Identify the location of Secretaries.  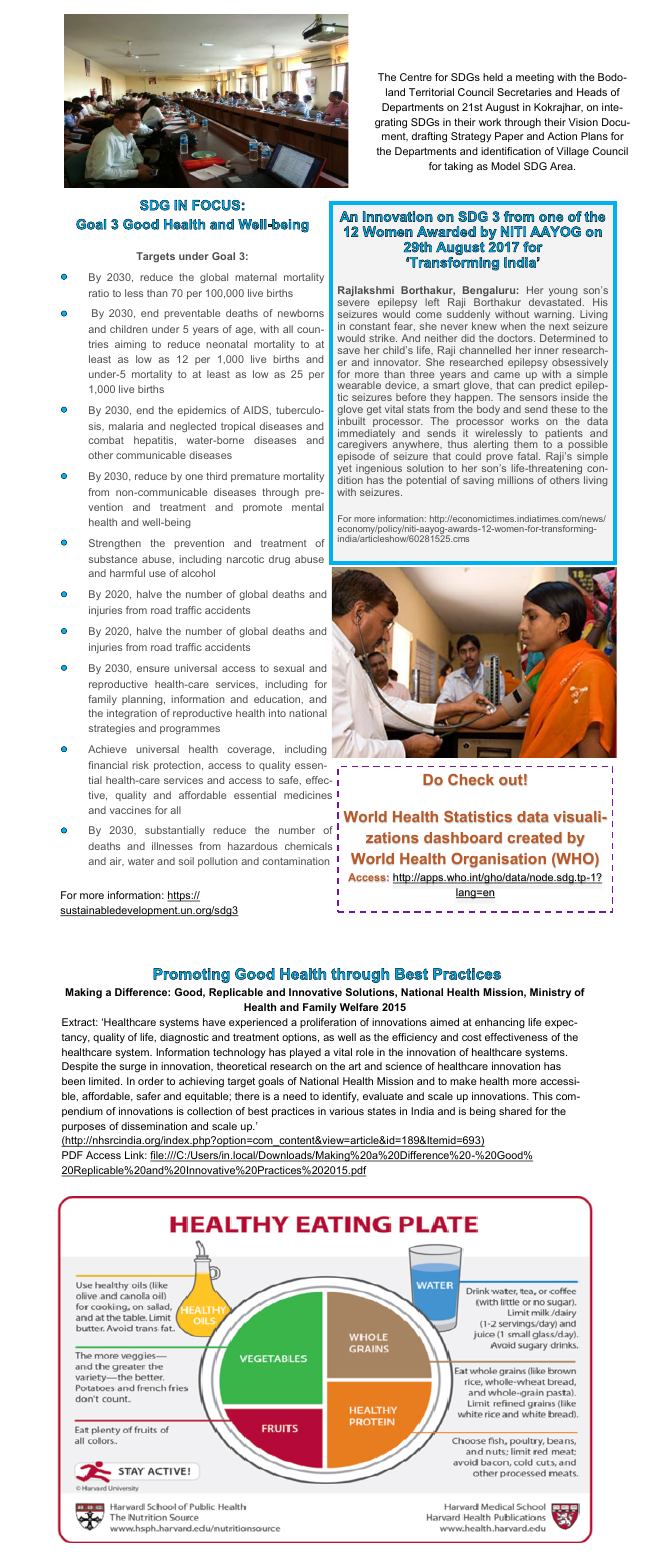
(524, 92).
